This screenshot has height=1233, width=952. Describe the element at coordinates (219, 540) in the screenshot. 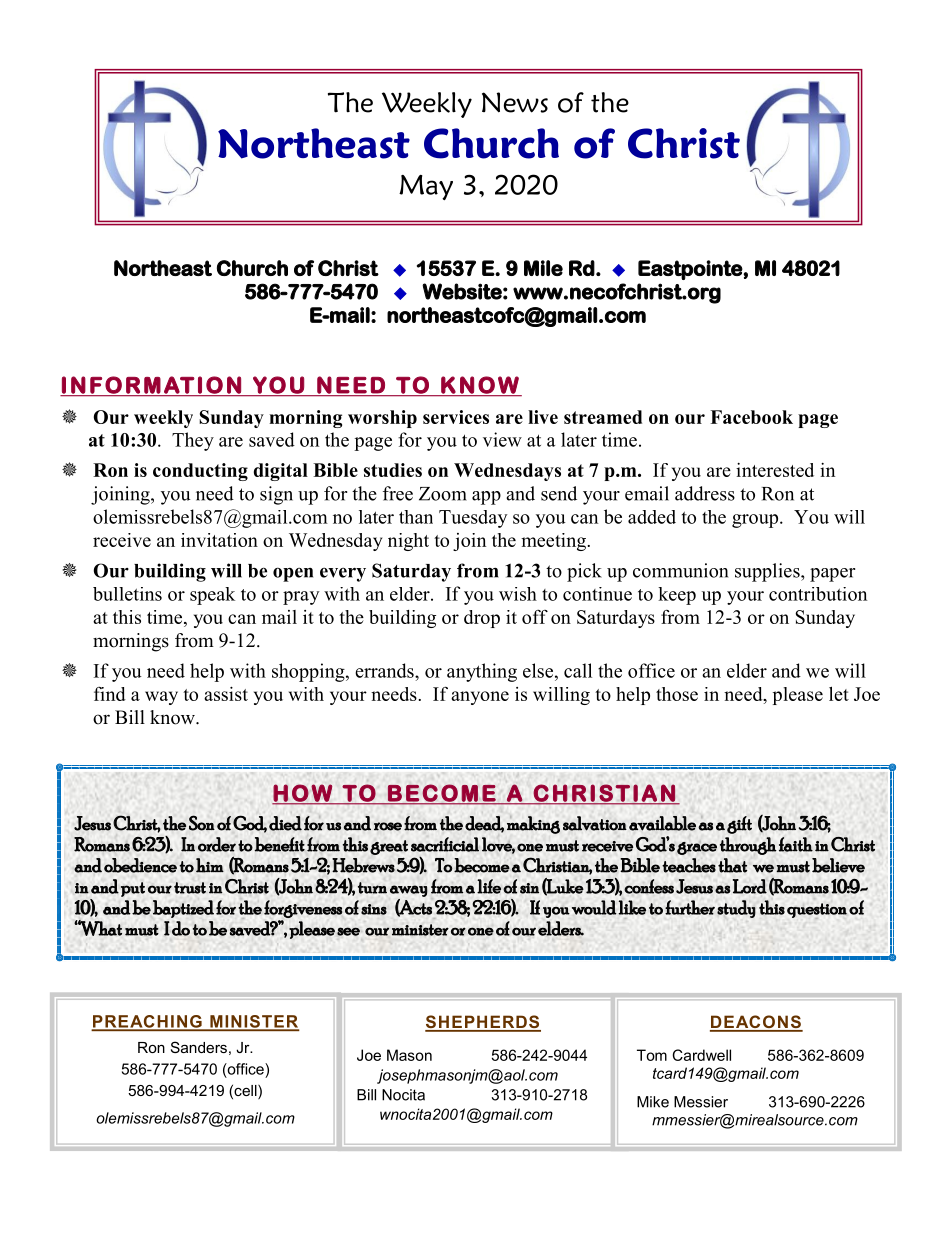

I see `invitation` at that location.
